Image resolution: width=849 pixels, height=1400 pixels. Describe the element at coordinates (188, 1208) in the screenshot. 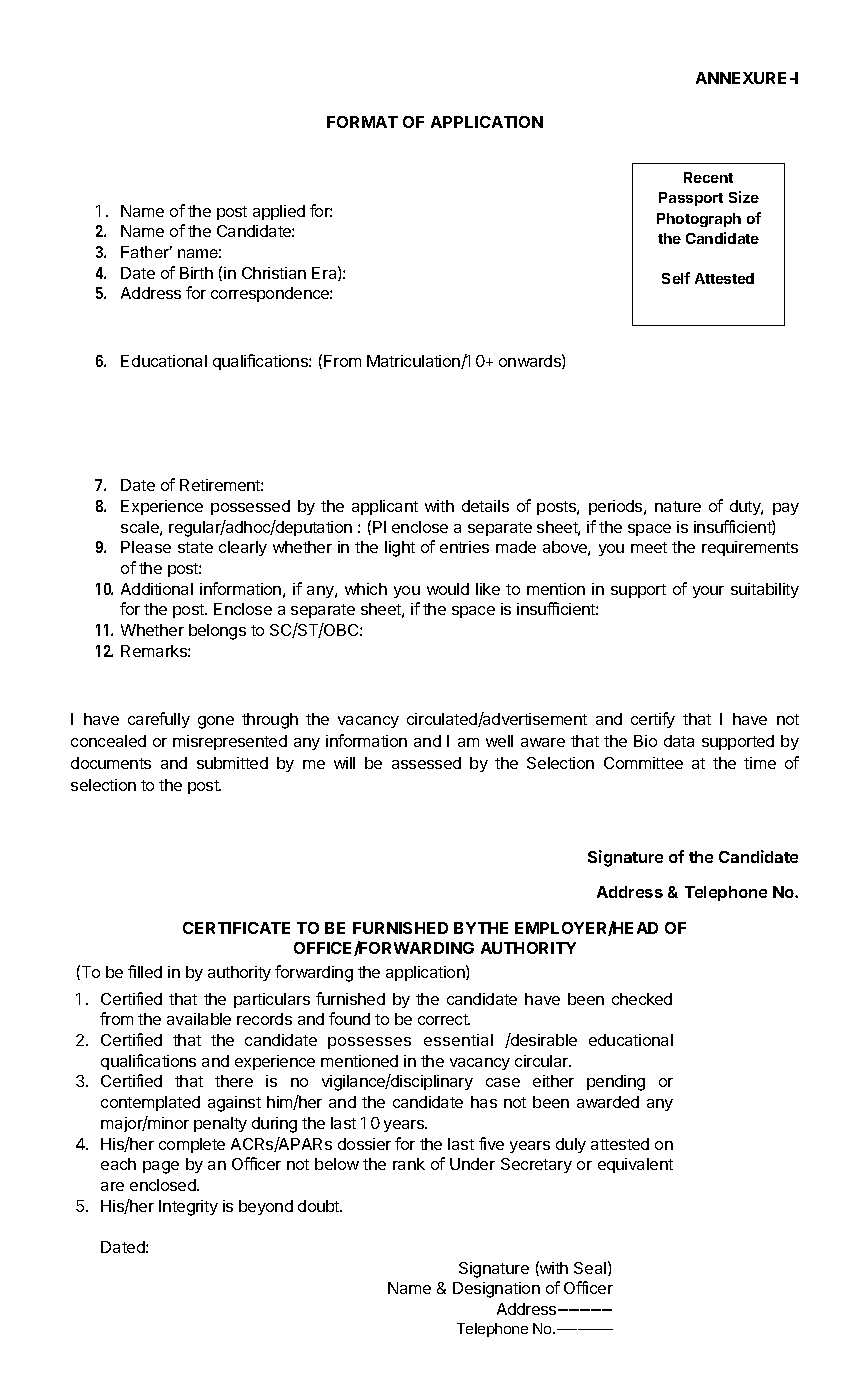

I see `Integrity` at that location.
